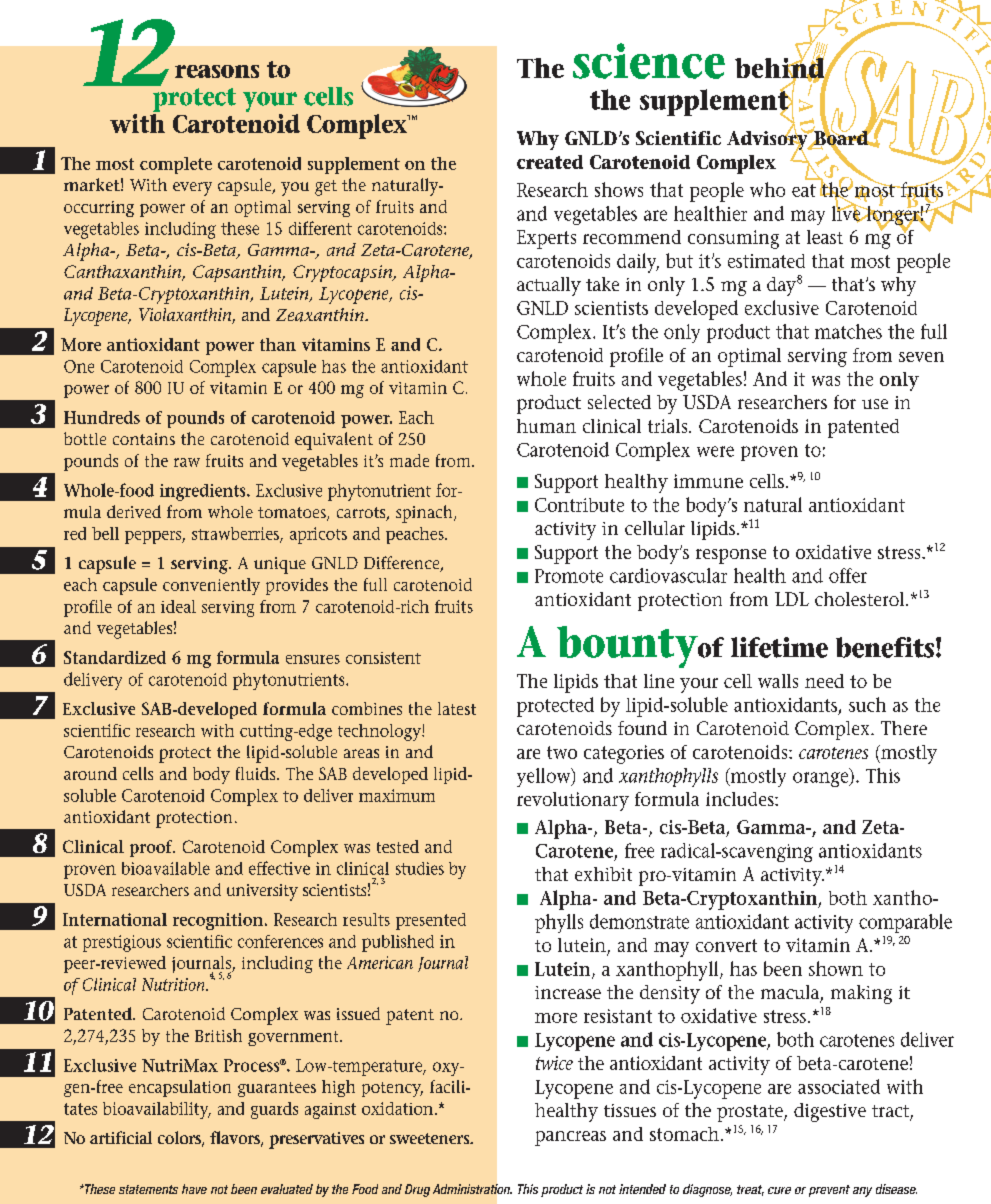 The width and height of the screenshot is (991, 1204). Describe the element at coordinates (569, 576) in the screenshot. I see `Promote` at that location.
